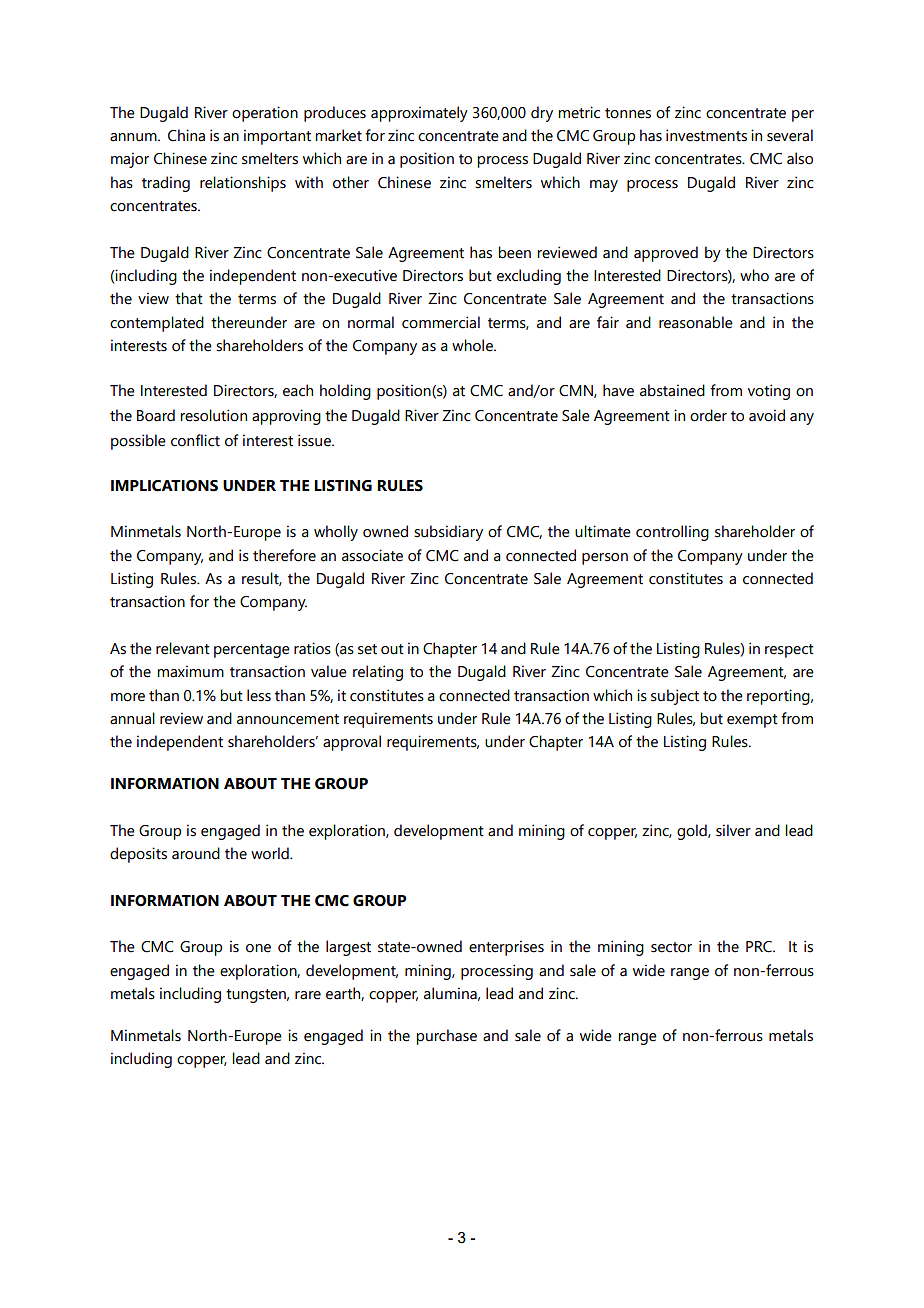 This image has width=924, height=1308. Describe the element at coordinates (706, 135) in the image. I see `investments` at that location.
